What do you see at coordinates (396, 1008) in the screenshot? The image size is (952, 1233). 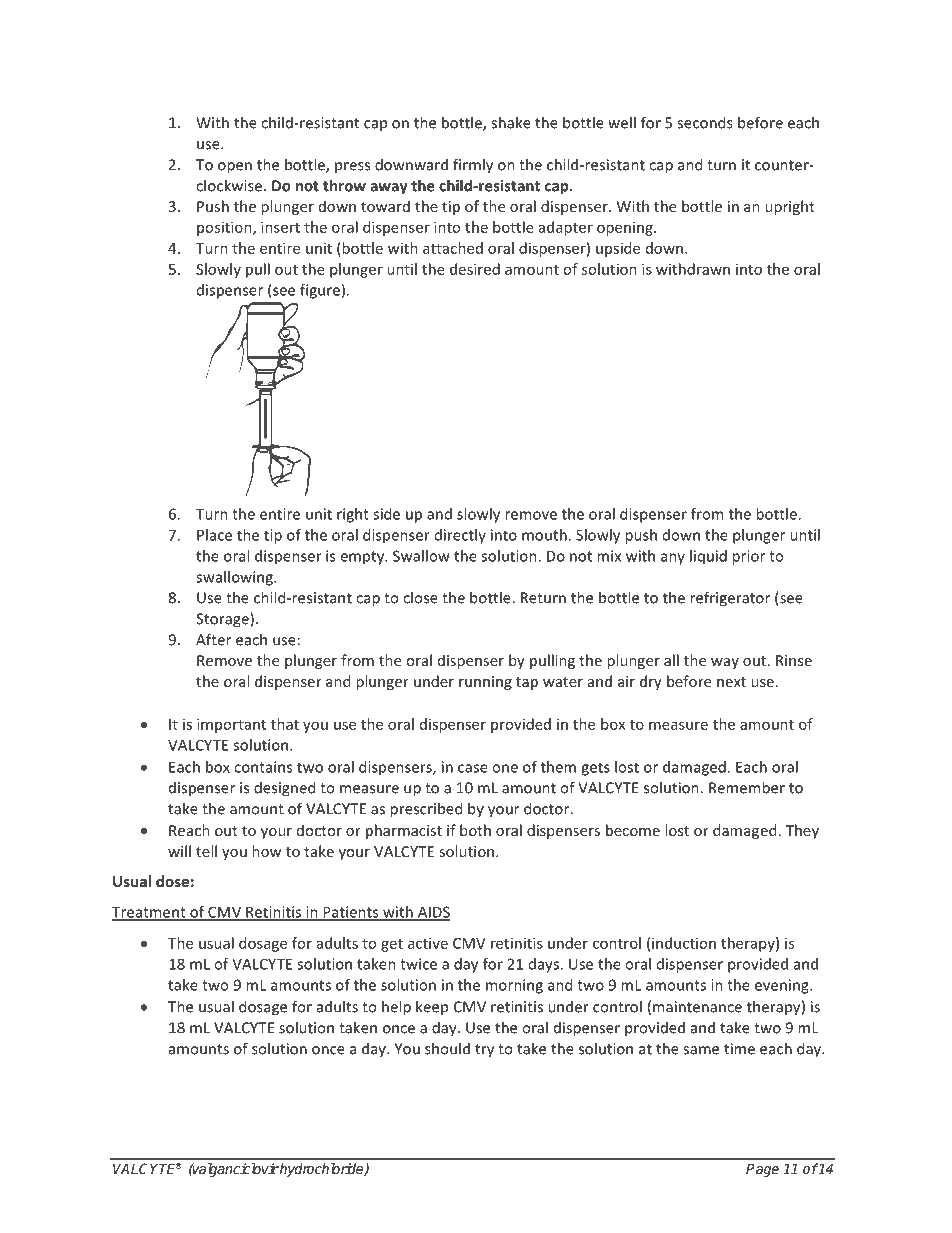 I see `help` at bounding box center [396, 1008].
